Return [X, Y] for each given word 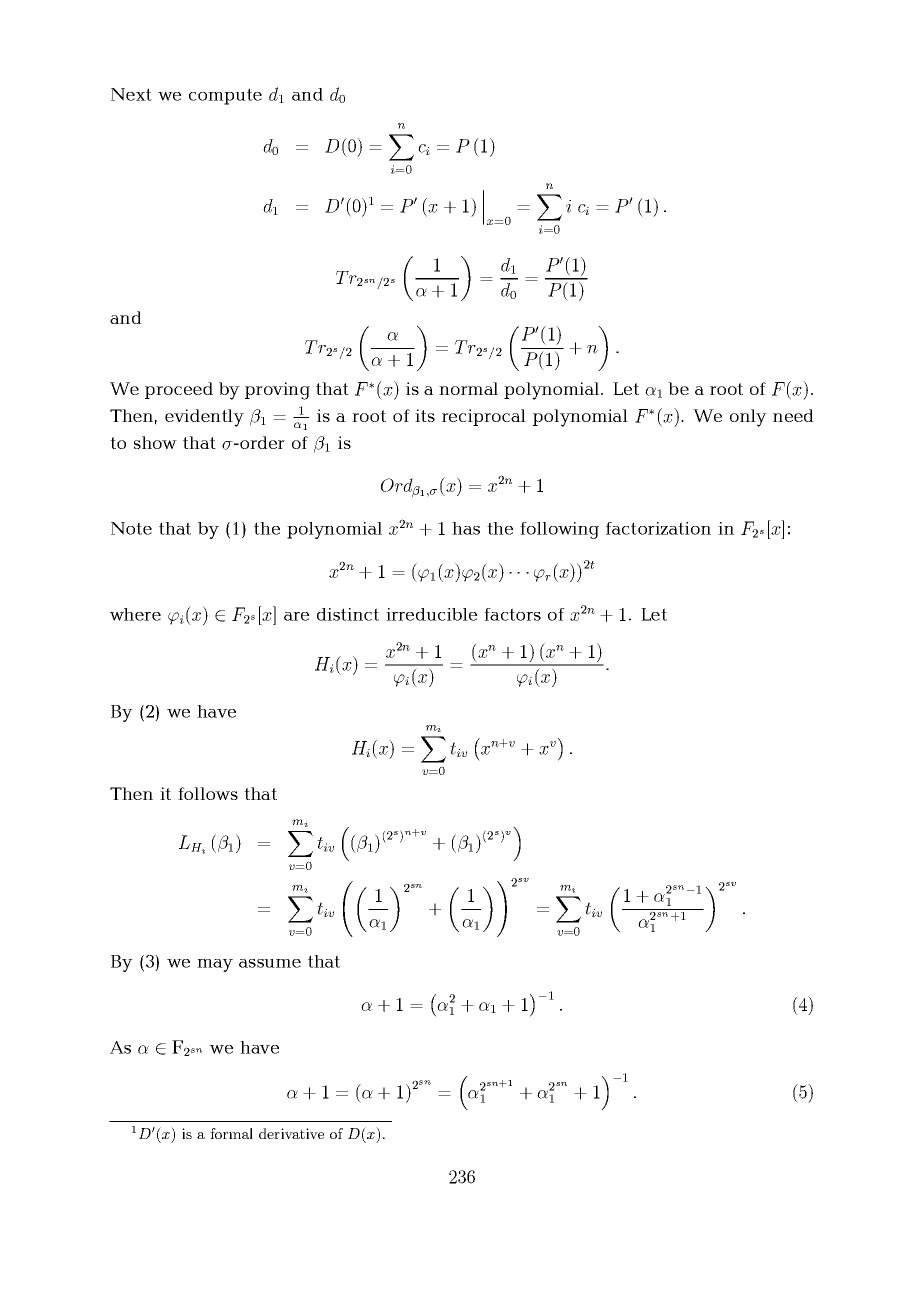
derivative [291, 1133]
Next [131, 94]
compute [225, 96]
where [135, 614]
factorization [658, 528]
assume [270, 963]
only [748, 418]
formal [231, 1133]
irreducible [431, 614]
